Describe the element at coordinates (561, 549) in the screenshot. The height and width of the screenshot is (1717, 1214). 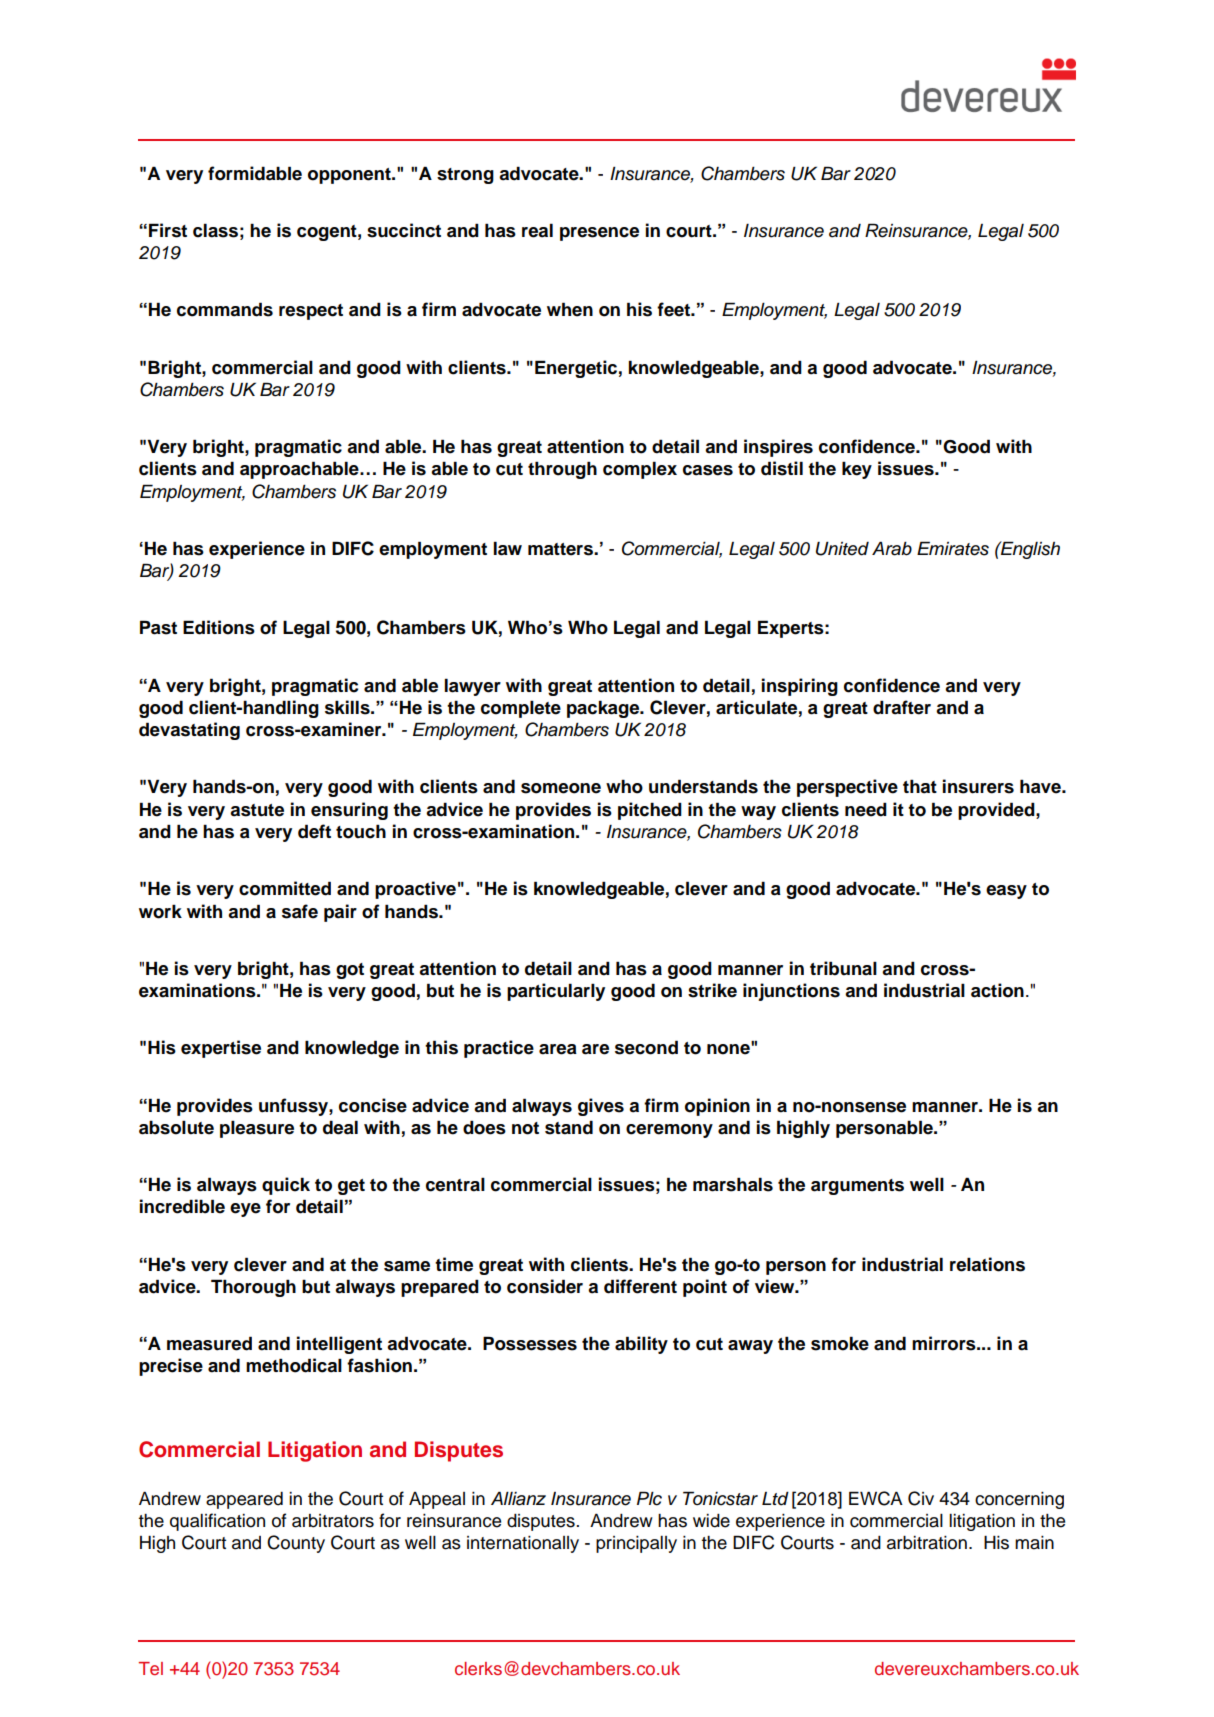
I see `matters` at that location.
